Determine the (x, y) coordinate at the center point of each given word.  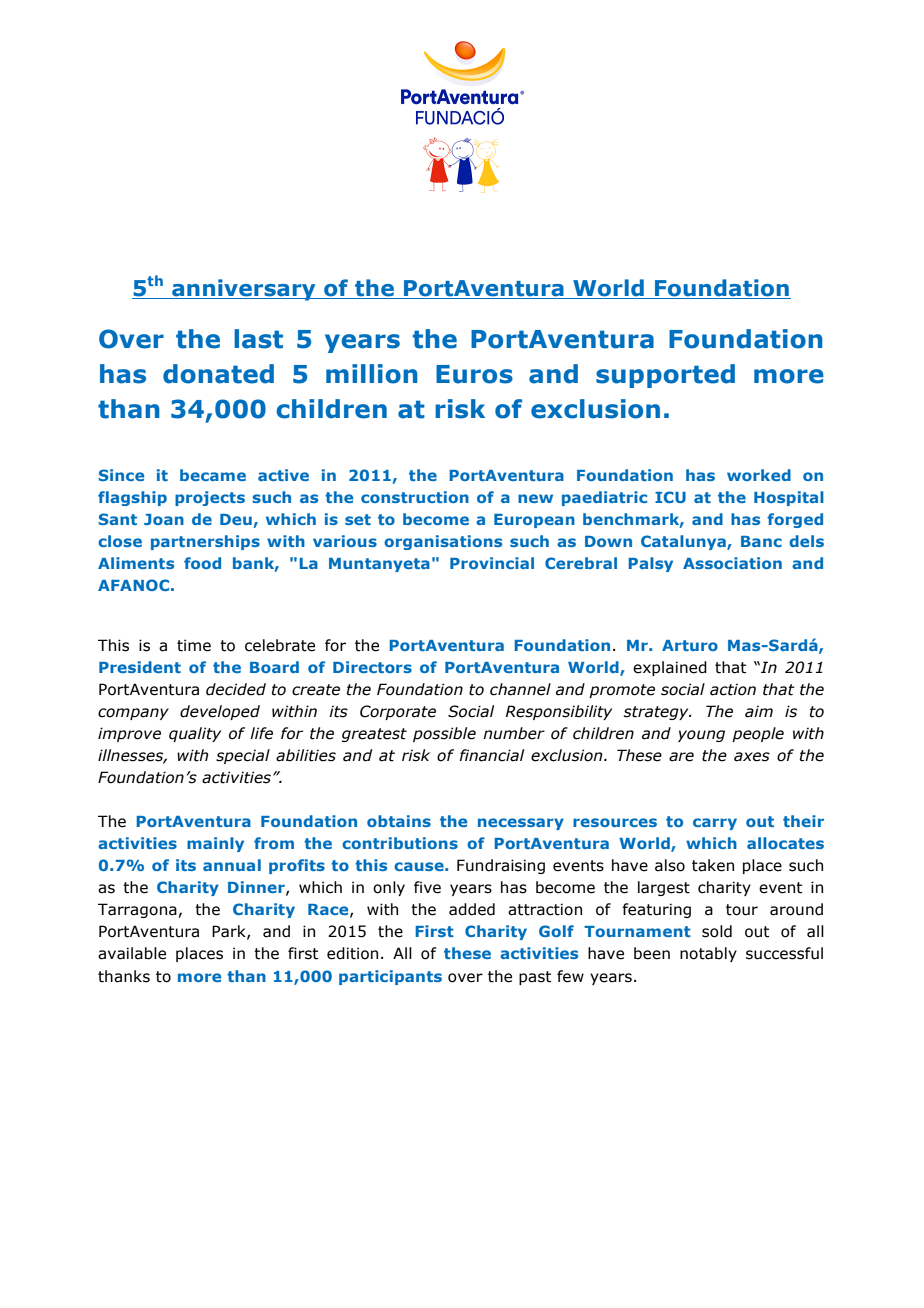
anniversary (244, 290)
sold (717, 931)
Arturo (690, 645)
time (194, 645)
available (132, 953)
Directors (372, 667)
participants (390, 977)
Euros (474, 374)
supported (665, 376)
